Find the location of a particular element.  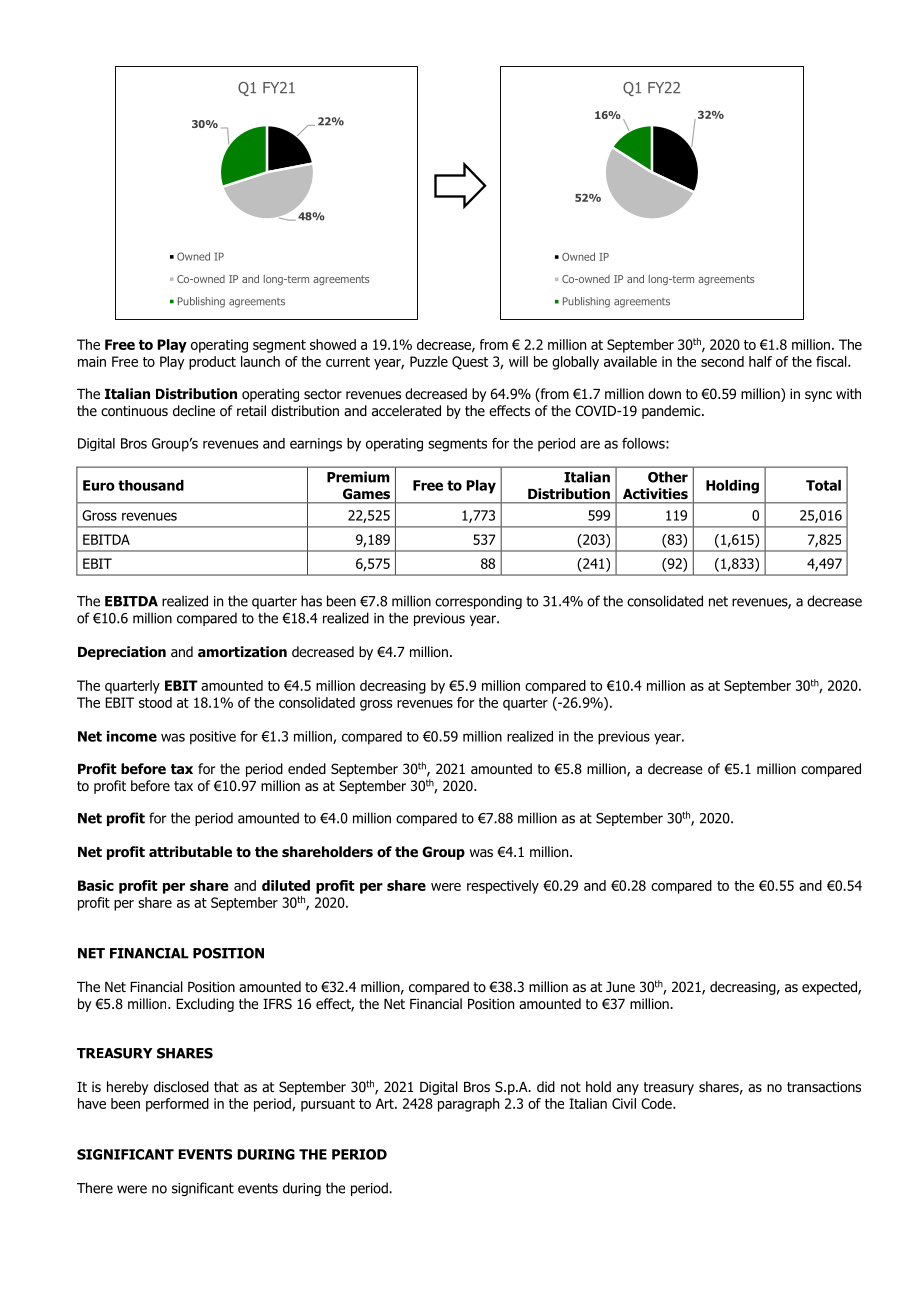

corresponding is located at coordinates (478, 602).
